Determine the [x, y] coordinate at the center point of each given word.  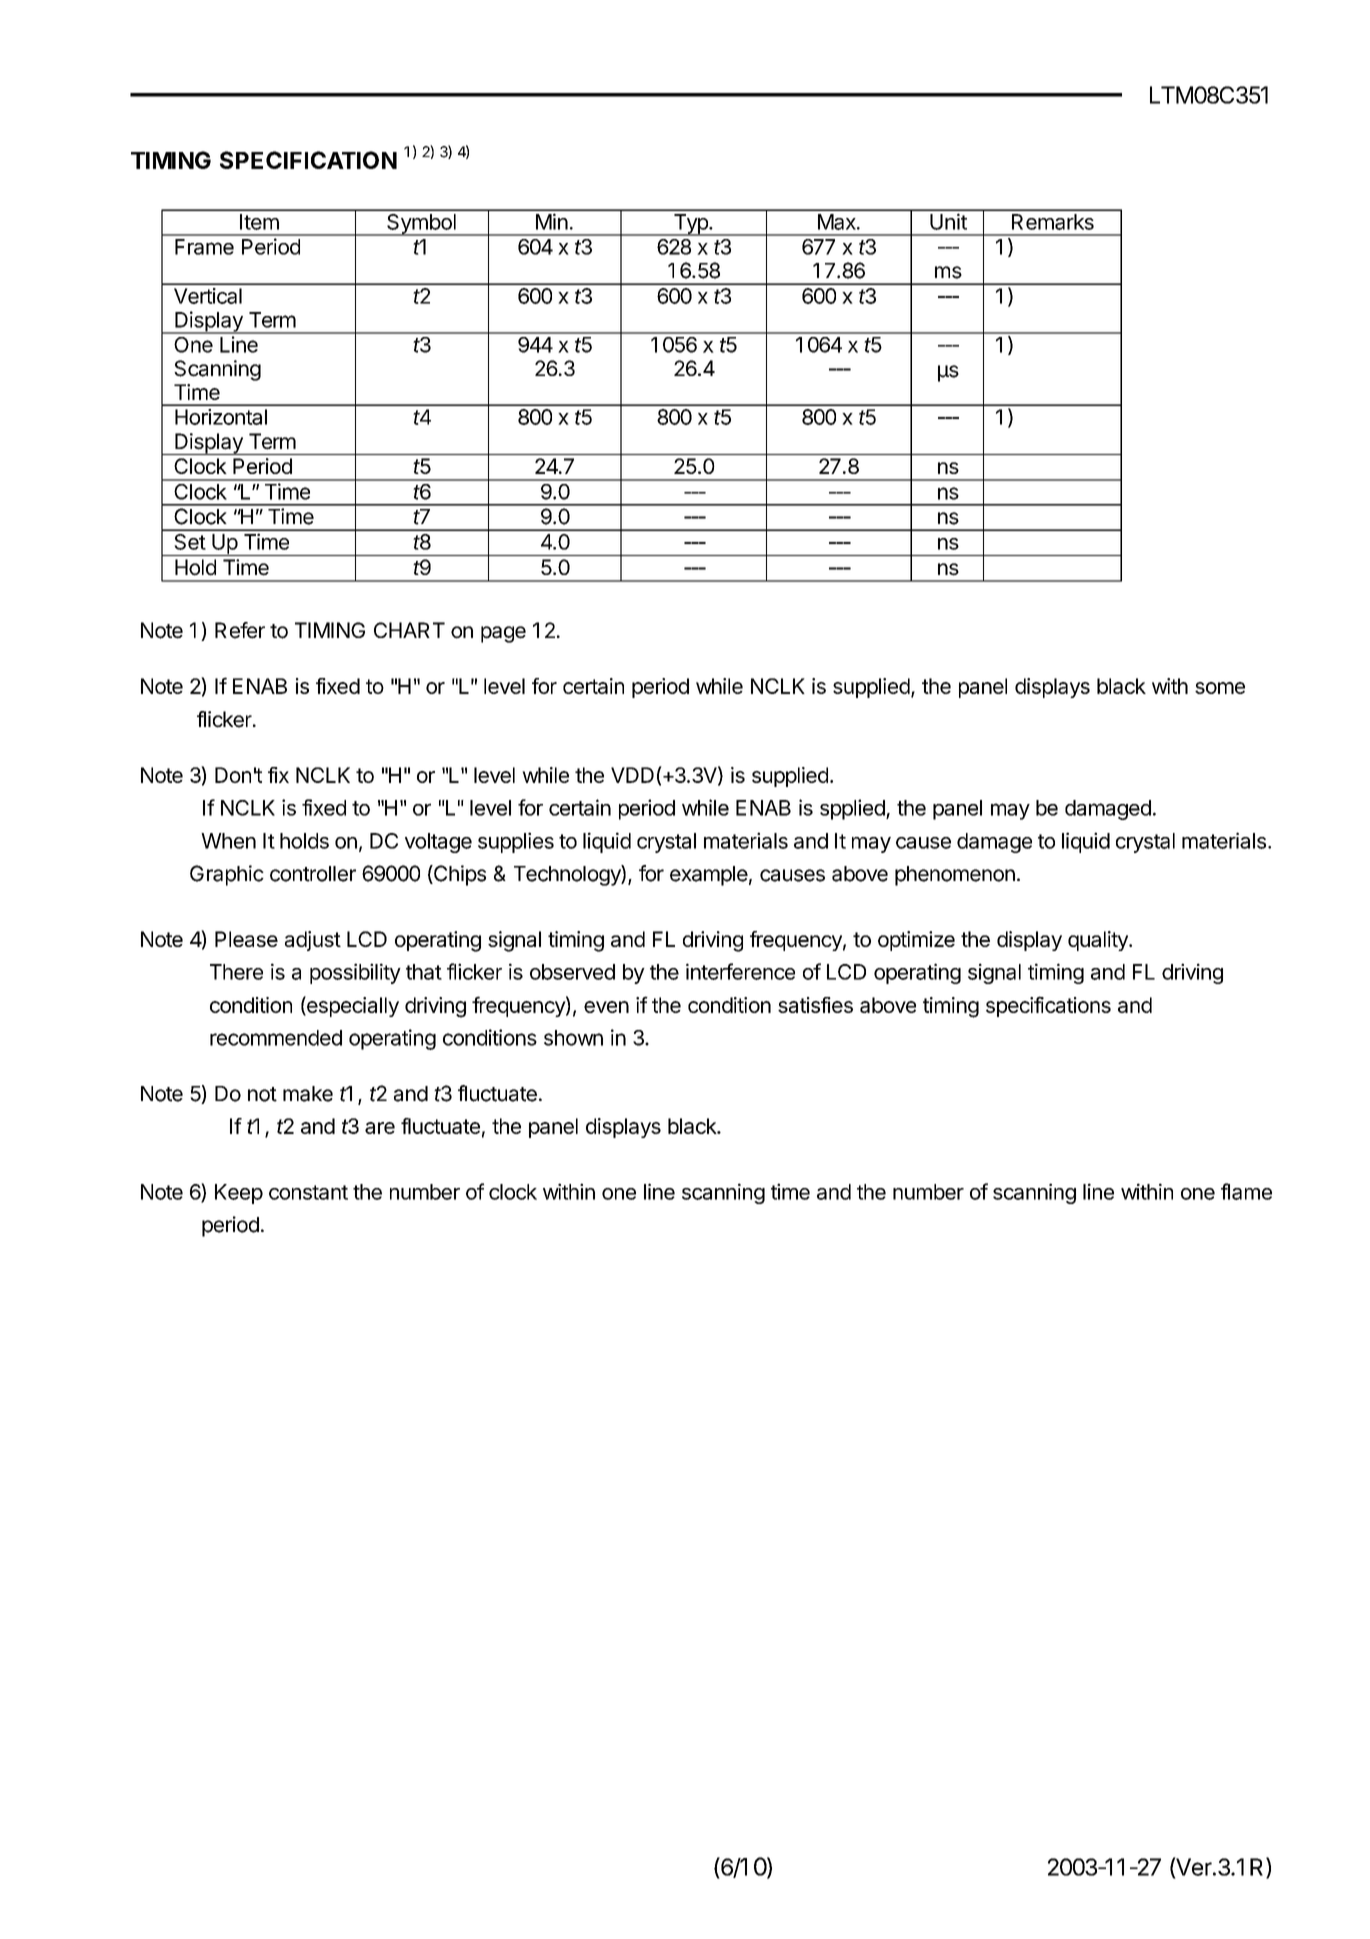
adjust [313, 941]
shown [573, 1038]
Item [259, 222]
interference [740, 971]
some [1220, 688]
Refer [240, 630]
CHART [409, 630]
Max [838, 222]
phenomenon [955, 876]
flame [1246, 1191]
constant [308, 1192]
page [503, 634]
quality [1099, 941]
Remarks [1053, 222]
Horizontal [221, 417]
